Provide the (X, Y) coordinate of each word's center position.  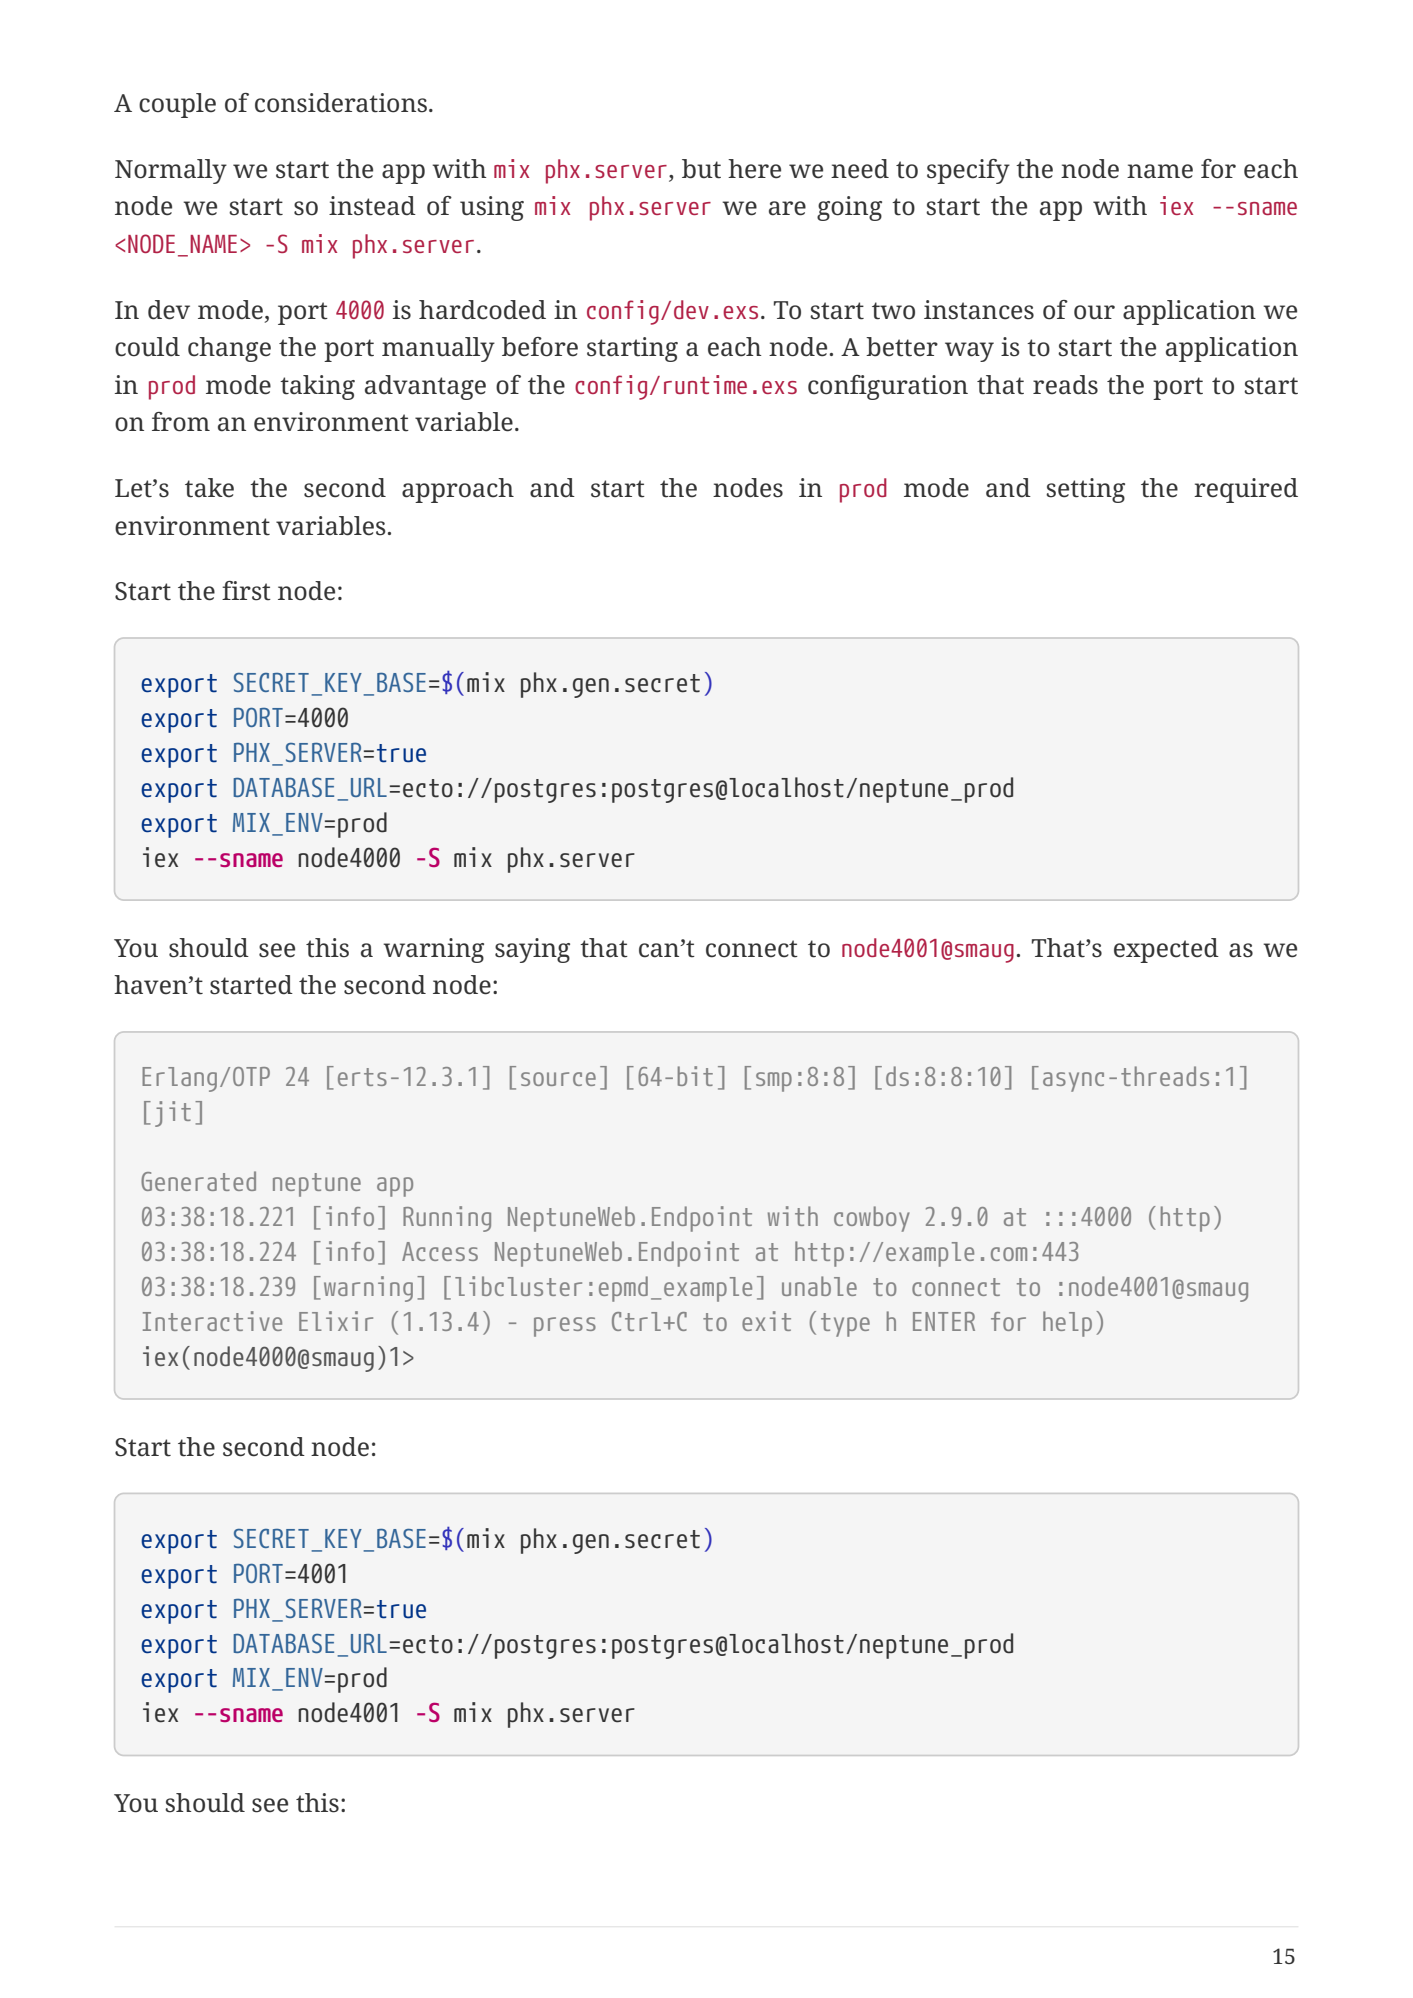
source (558, 1079)
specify (968, 171)
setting (1085, 490)
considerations (341, 103)
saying (532, 950)
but (701, 169)
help (1067, 1324)
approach (458, 490)
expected (1166, 950)
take (209, 488)
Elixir (336, 1321)
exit (766, 1321)
